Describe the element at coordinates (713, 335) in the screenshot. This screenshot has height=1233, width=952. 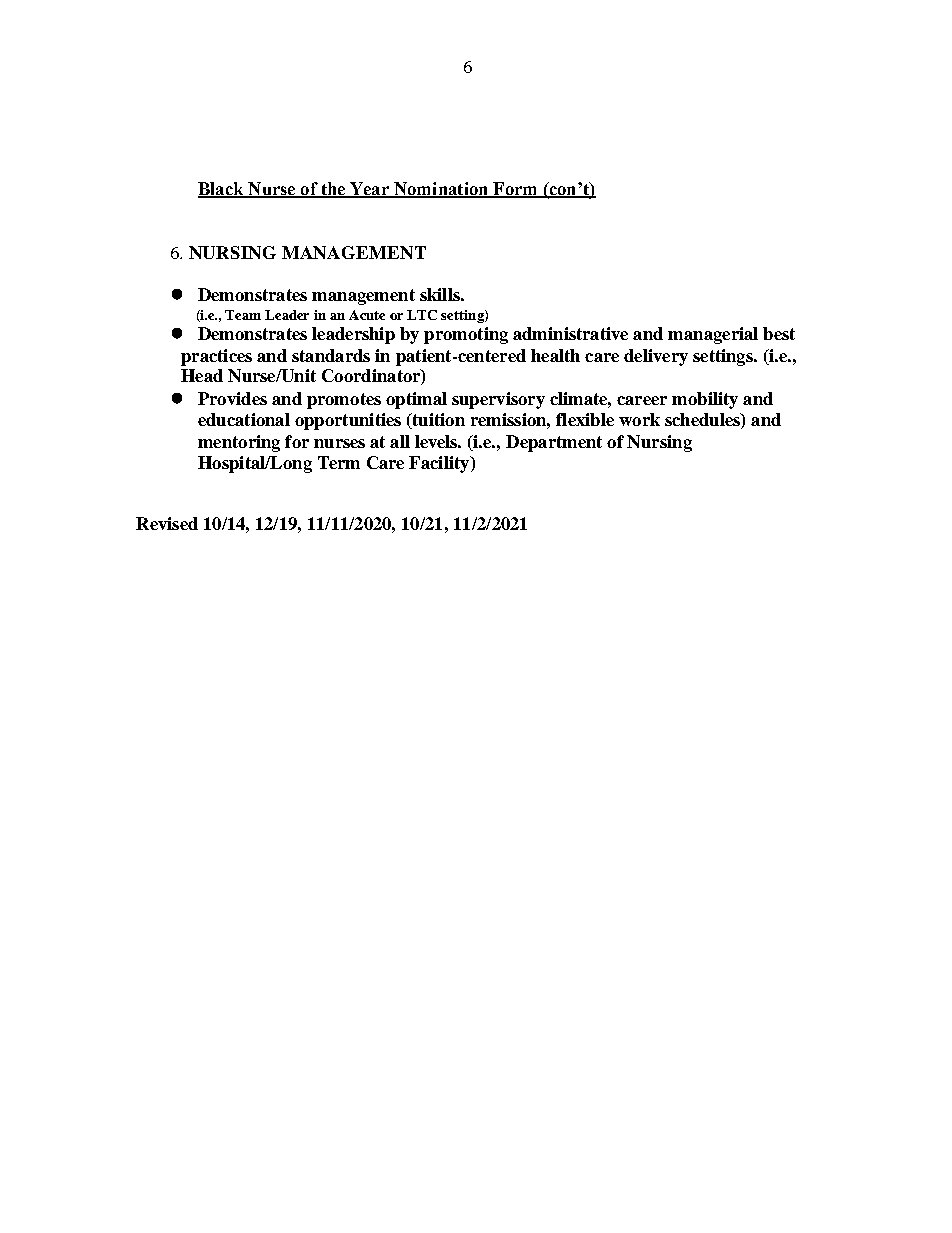
I see `managerial` at that location.
